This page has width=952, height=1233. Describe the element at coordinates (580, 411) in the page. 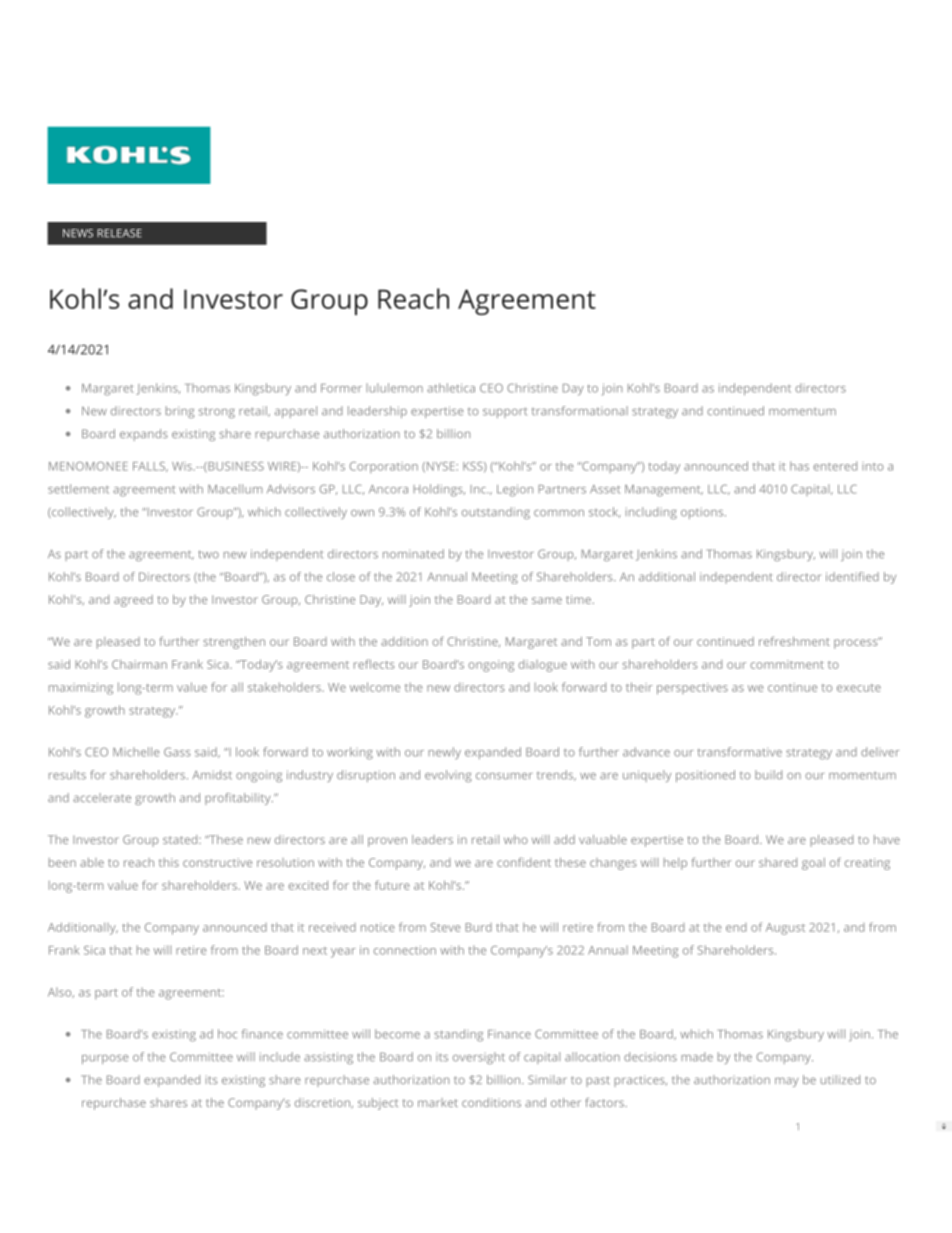

I see `transformational` at that location.
